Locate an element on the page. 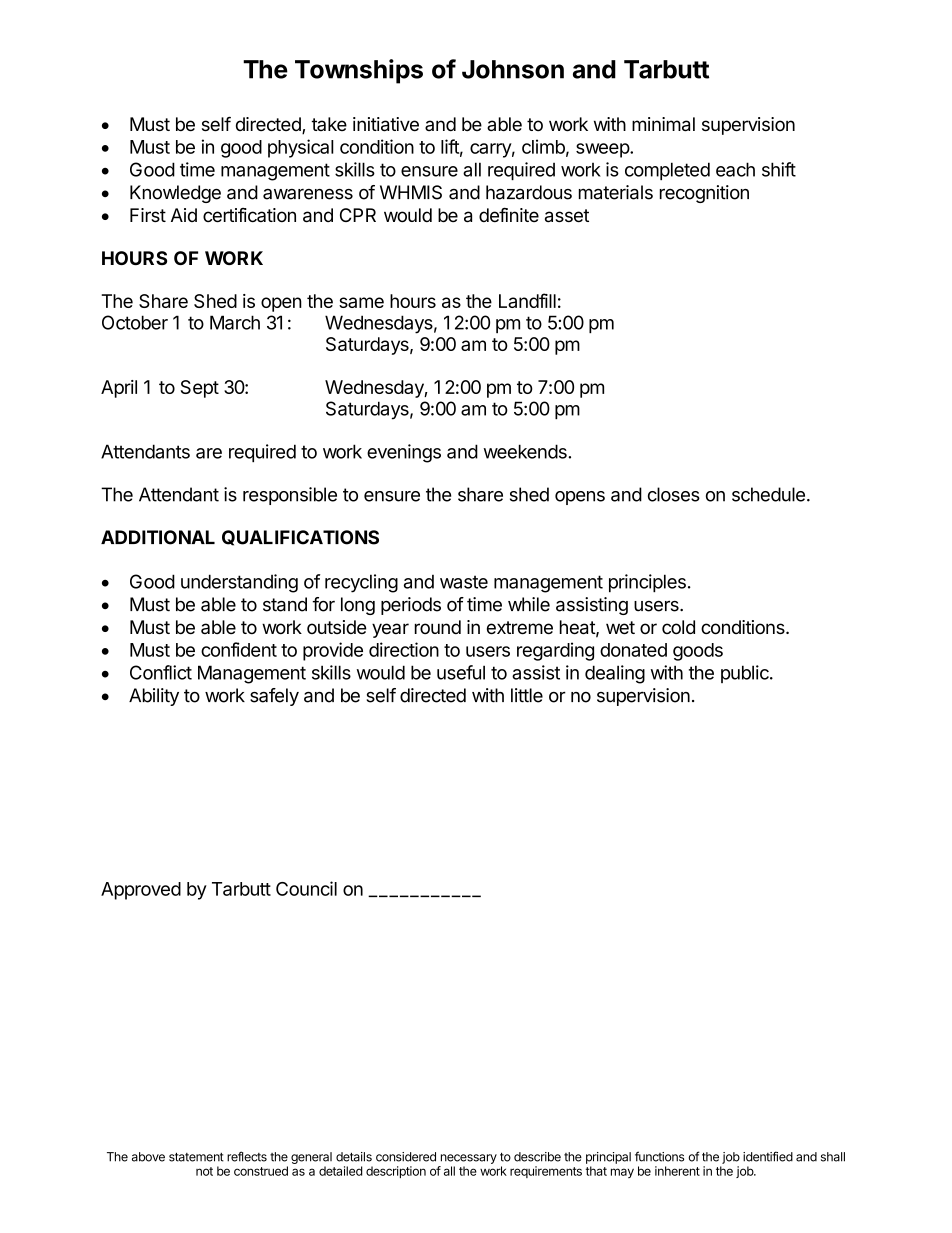 The image size is (952, 1233). schedule is located at coordinates (768, 494).
